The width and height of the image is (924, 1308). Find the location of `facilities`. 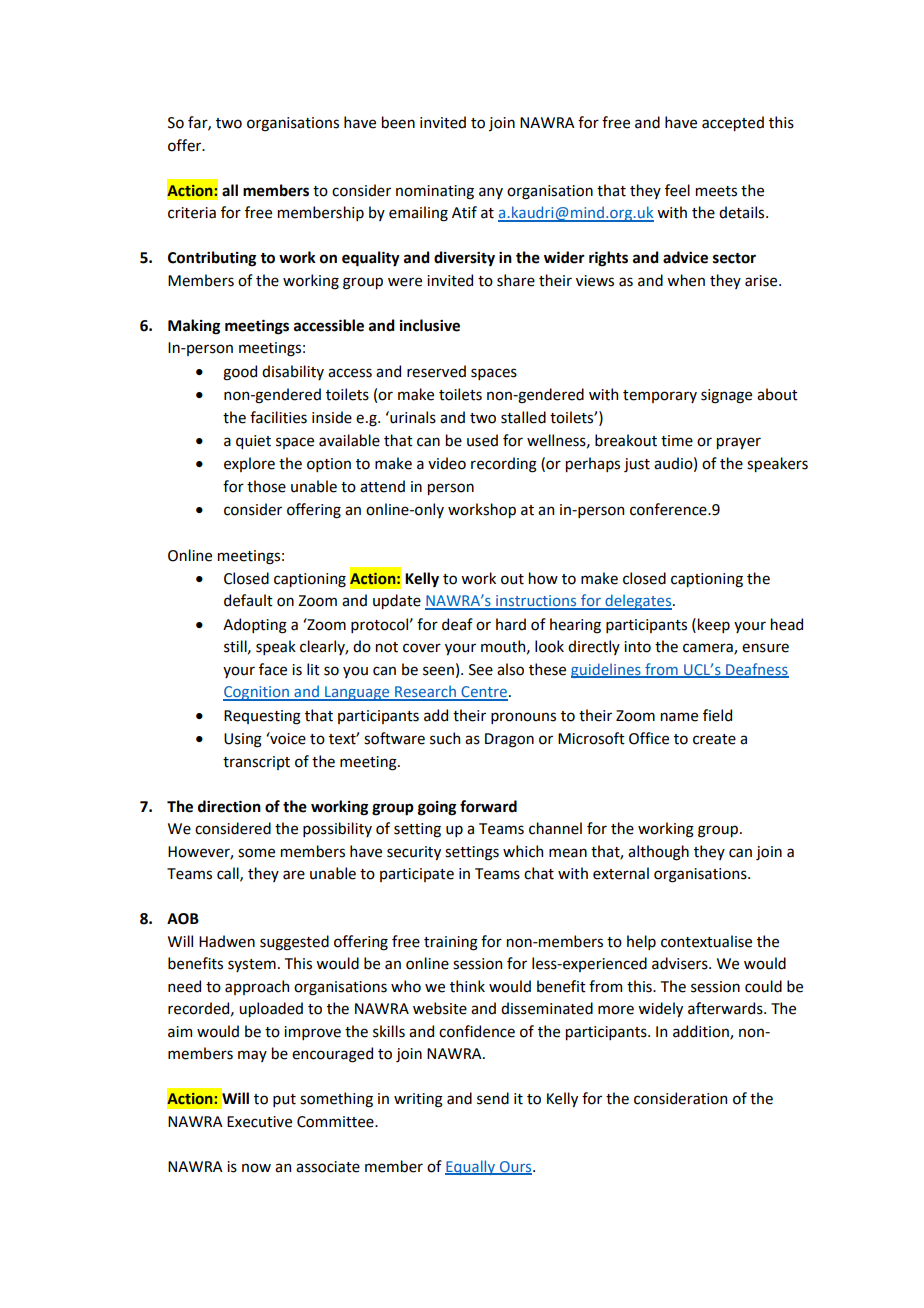

facilities is located at coordinates (278, 417).
